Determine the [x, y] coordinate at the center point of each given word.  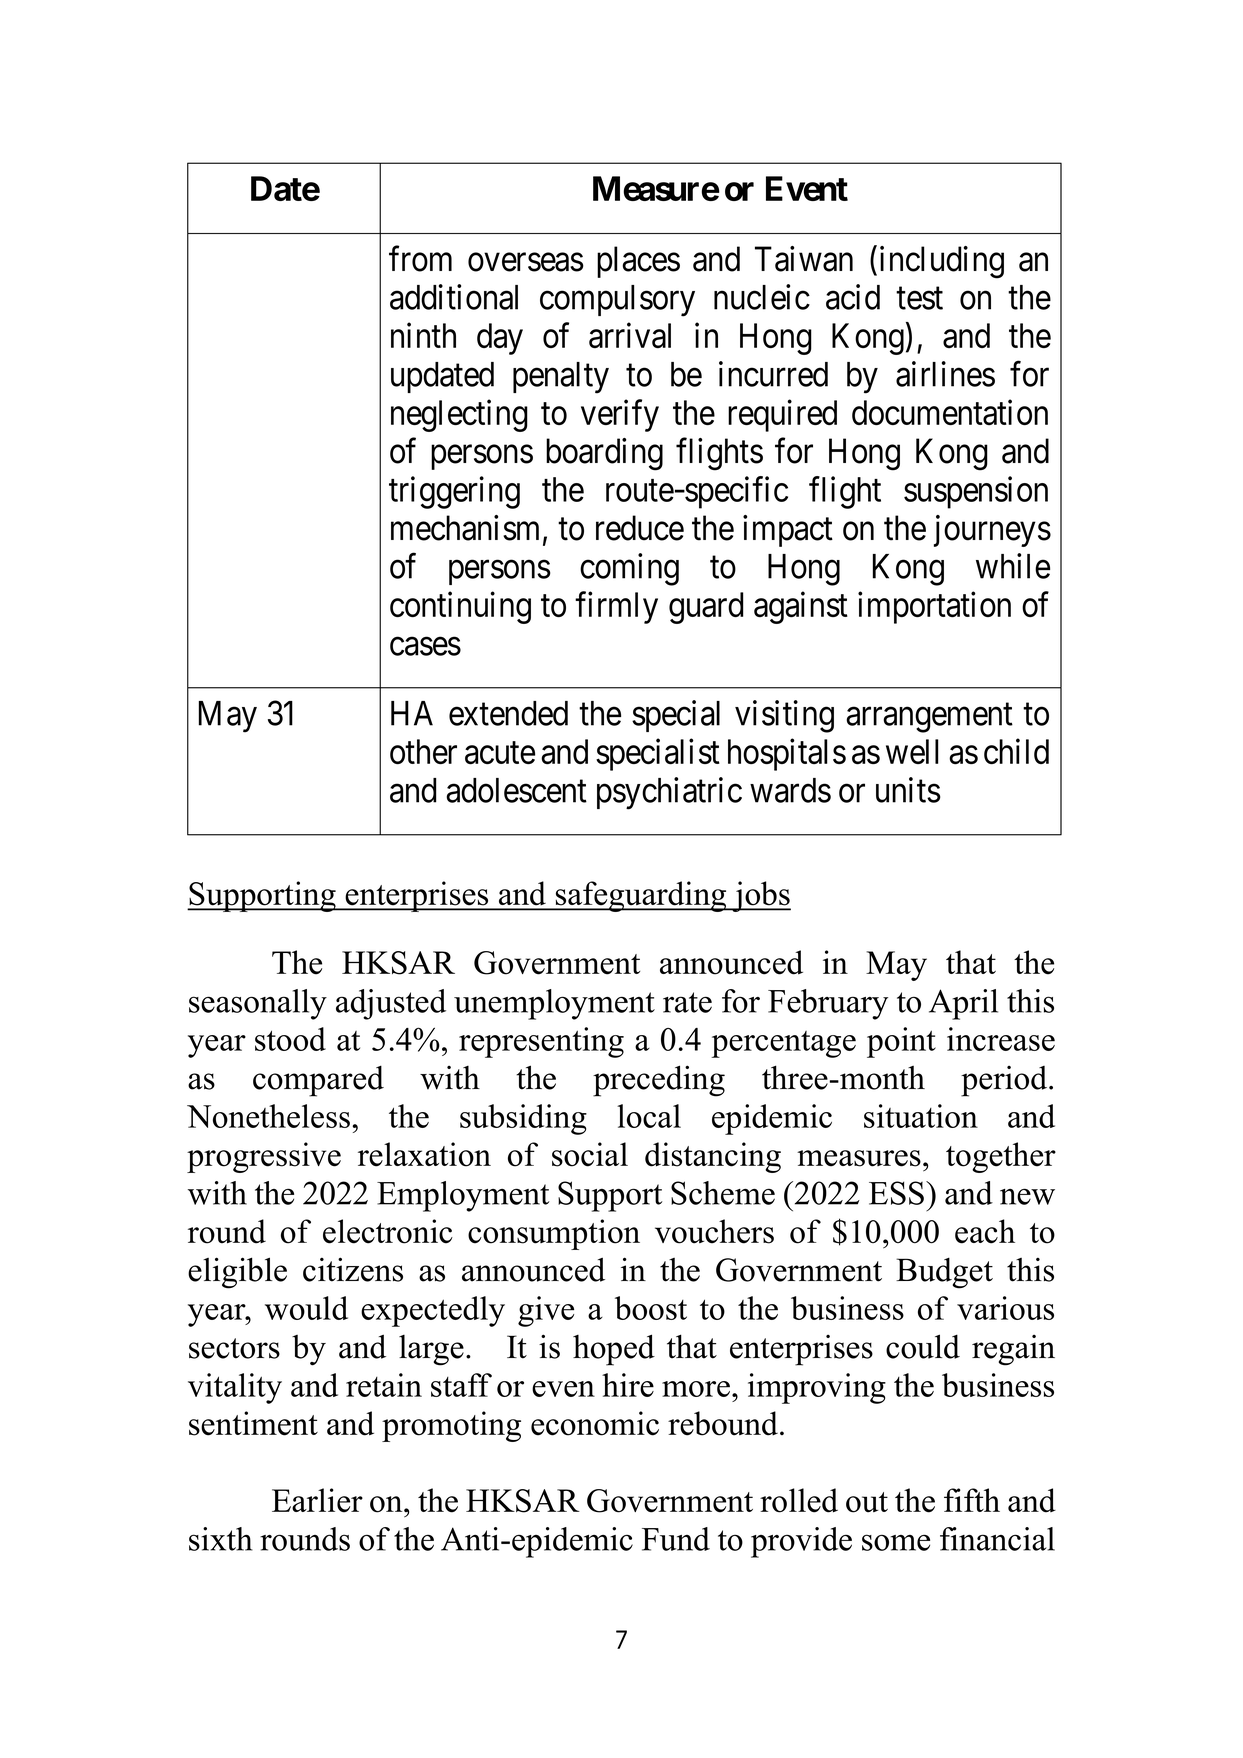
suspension [976, 492]
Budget [944, 1273]
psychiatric [669, 793]
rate [687, 1002]
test [919, 299]
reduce [640, 528]
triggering [454, 492]
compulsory [617, 301]
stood [290, 1039]
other [423, 751]
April [963, 1004]
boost [651, 1308]
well [912, 751]
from [420, 259]
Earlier [317, 1500]
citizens [353, 1269]
